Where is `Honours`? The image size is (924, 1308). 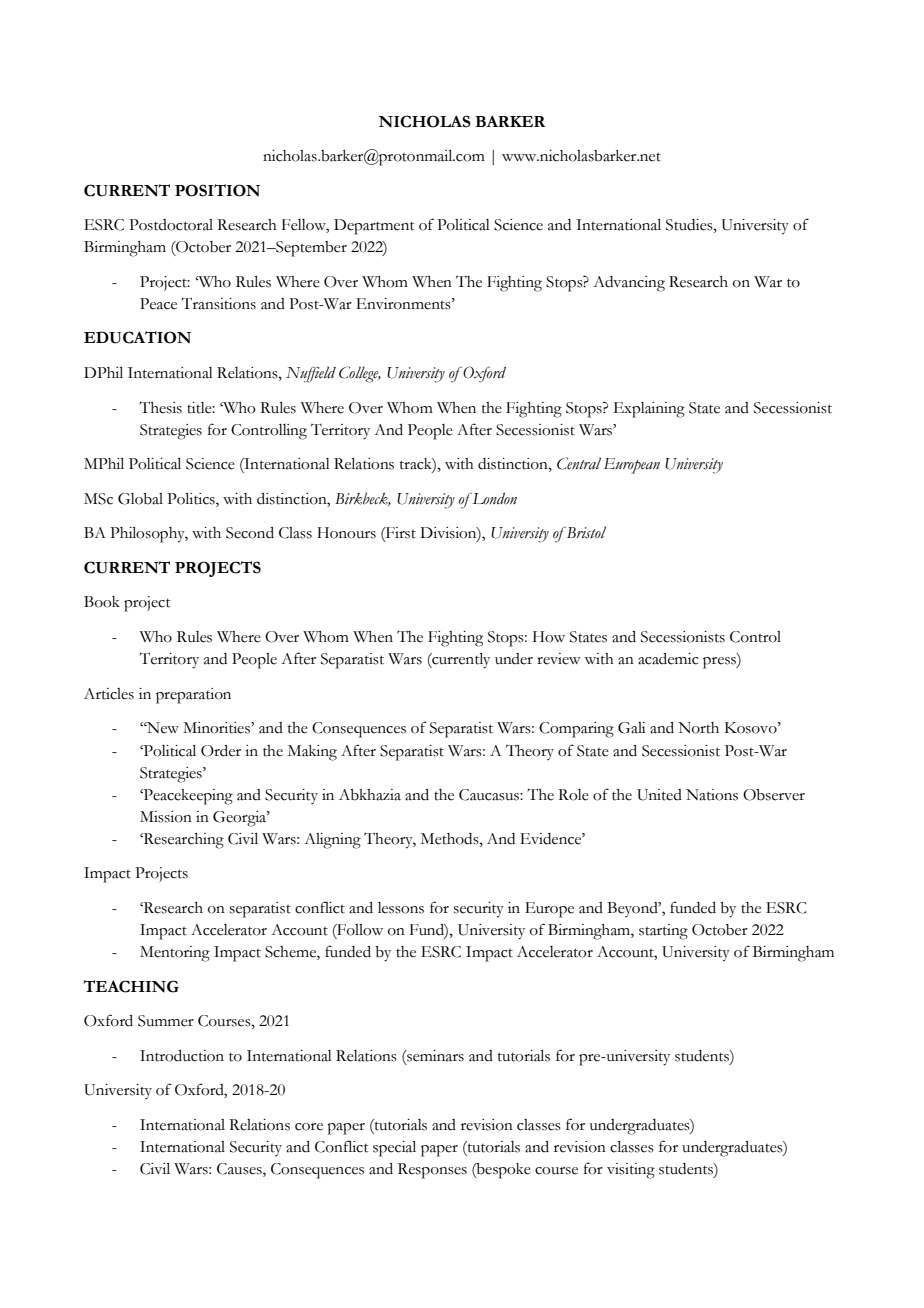
Honours is located at coordinates (346, 533).
